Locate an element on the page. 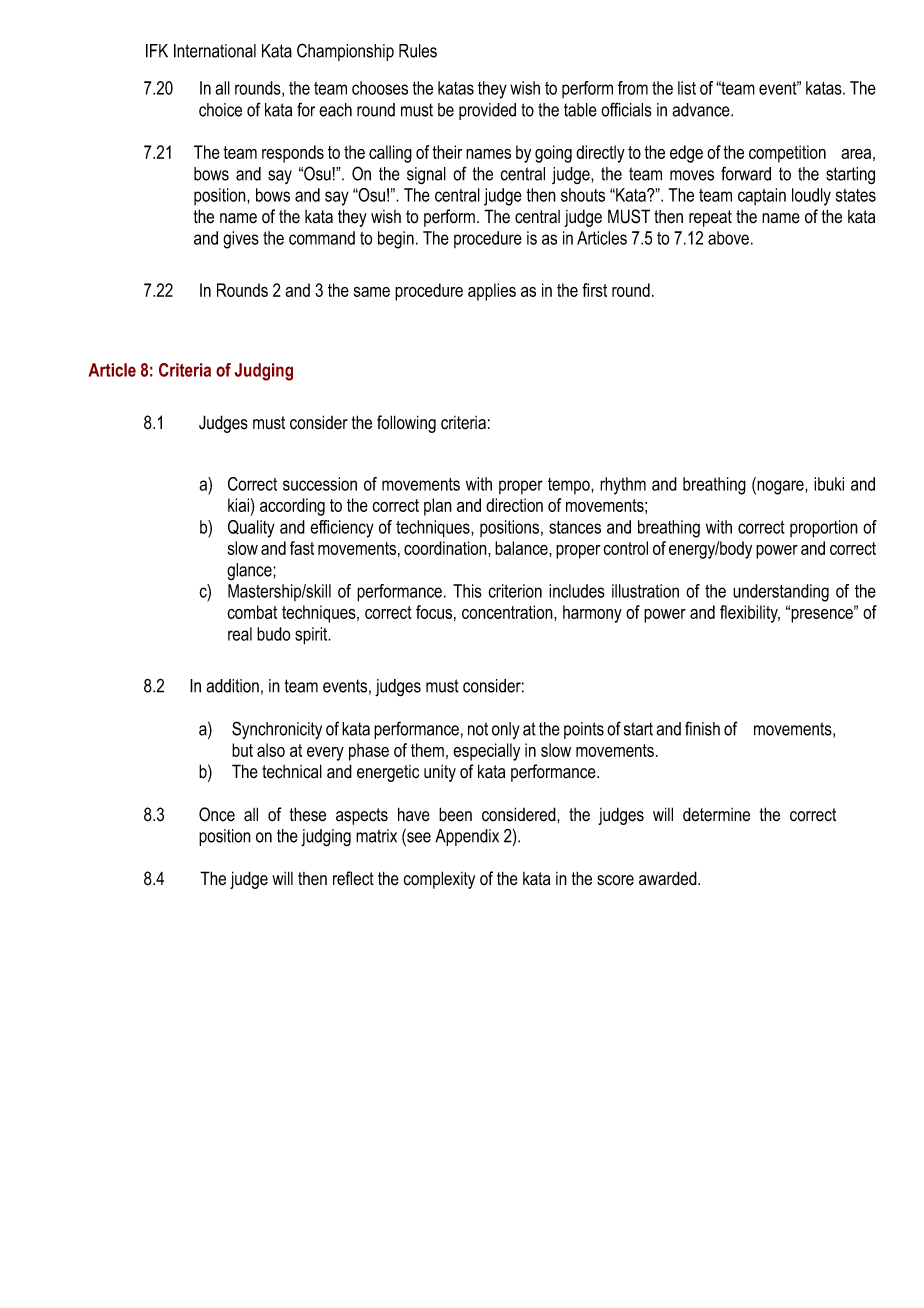 Image resolution: width=924 pixels, height=1308 pixels. Championship is located at coordinates (345, 52).
